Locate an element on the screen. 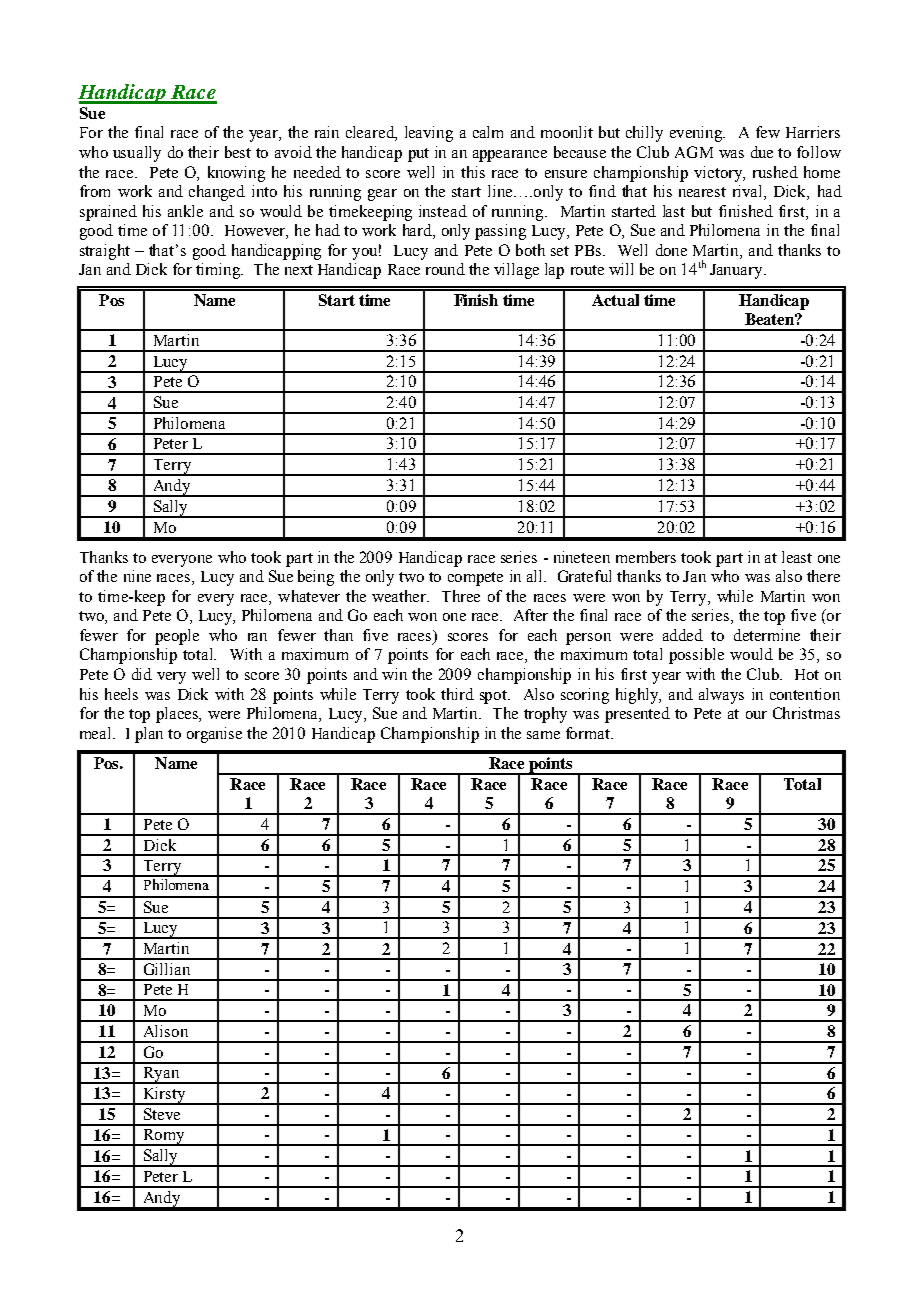 The image size is (924, 1302). usually is located at coordinates (137, 154).
